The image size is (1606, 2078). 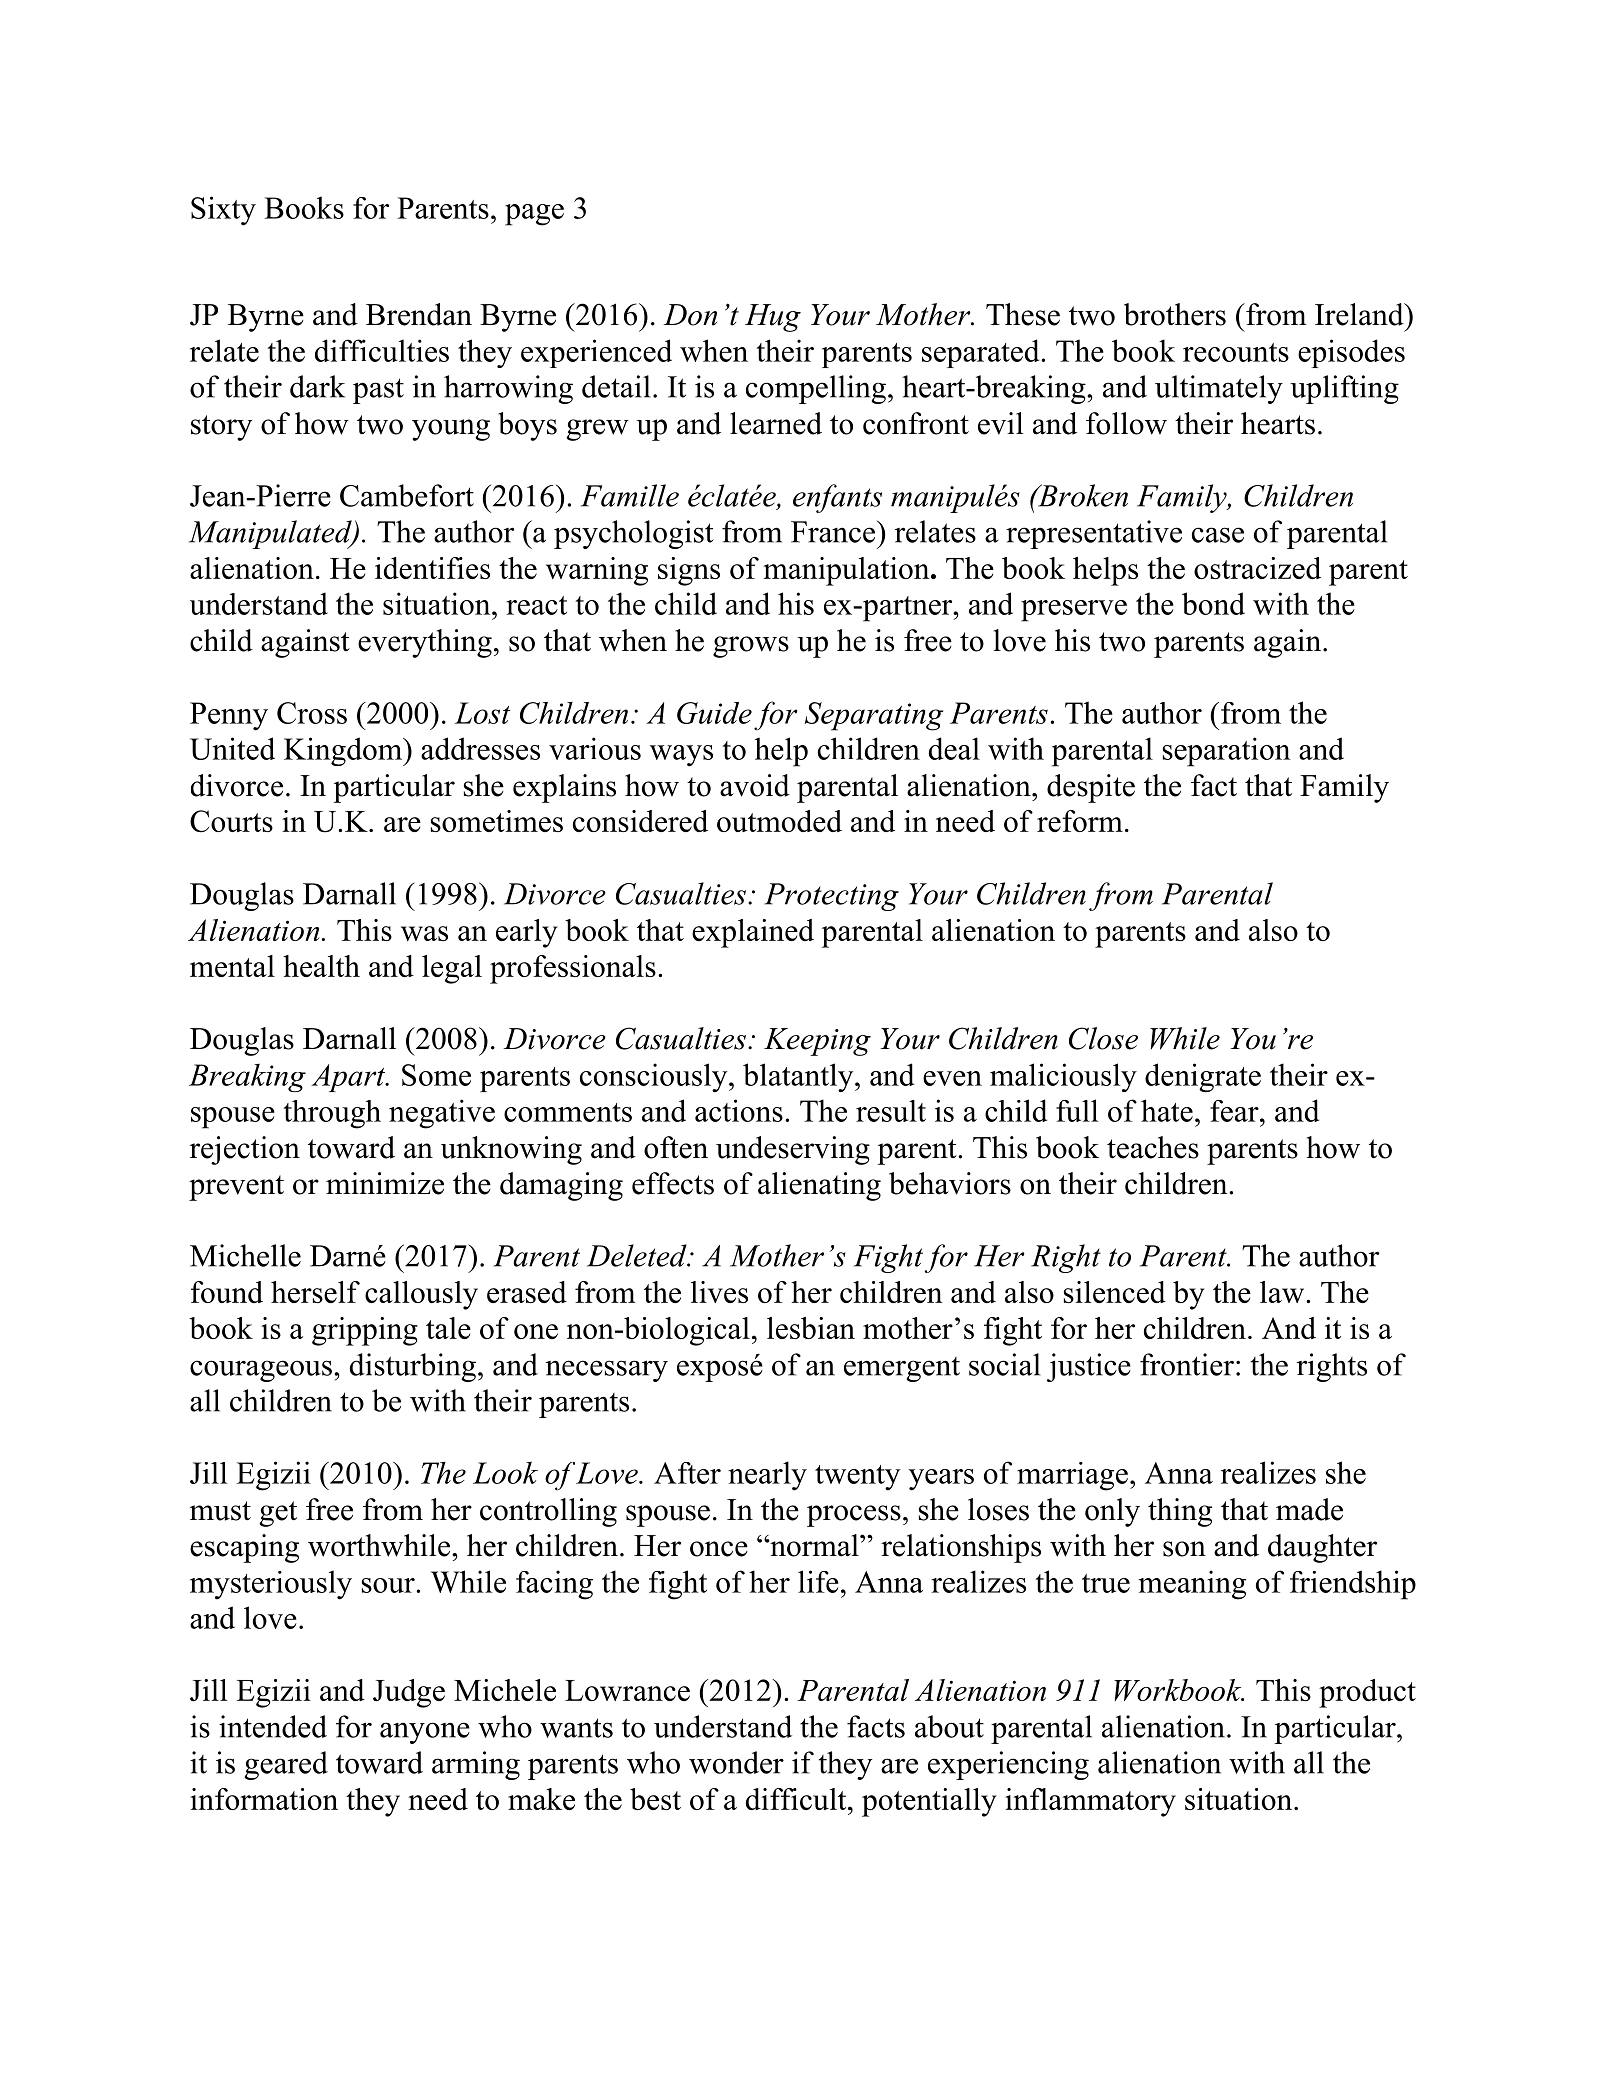 What do you see at coordinates (1309, 1509) in the screenshot?
I see `made` at bounding box center [1309, 1509].
